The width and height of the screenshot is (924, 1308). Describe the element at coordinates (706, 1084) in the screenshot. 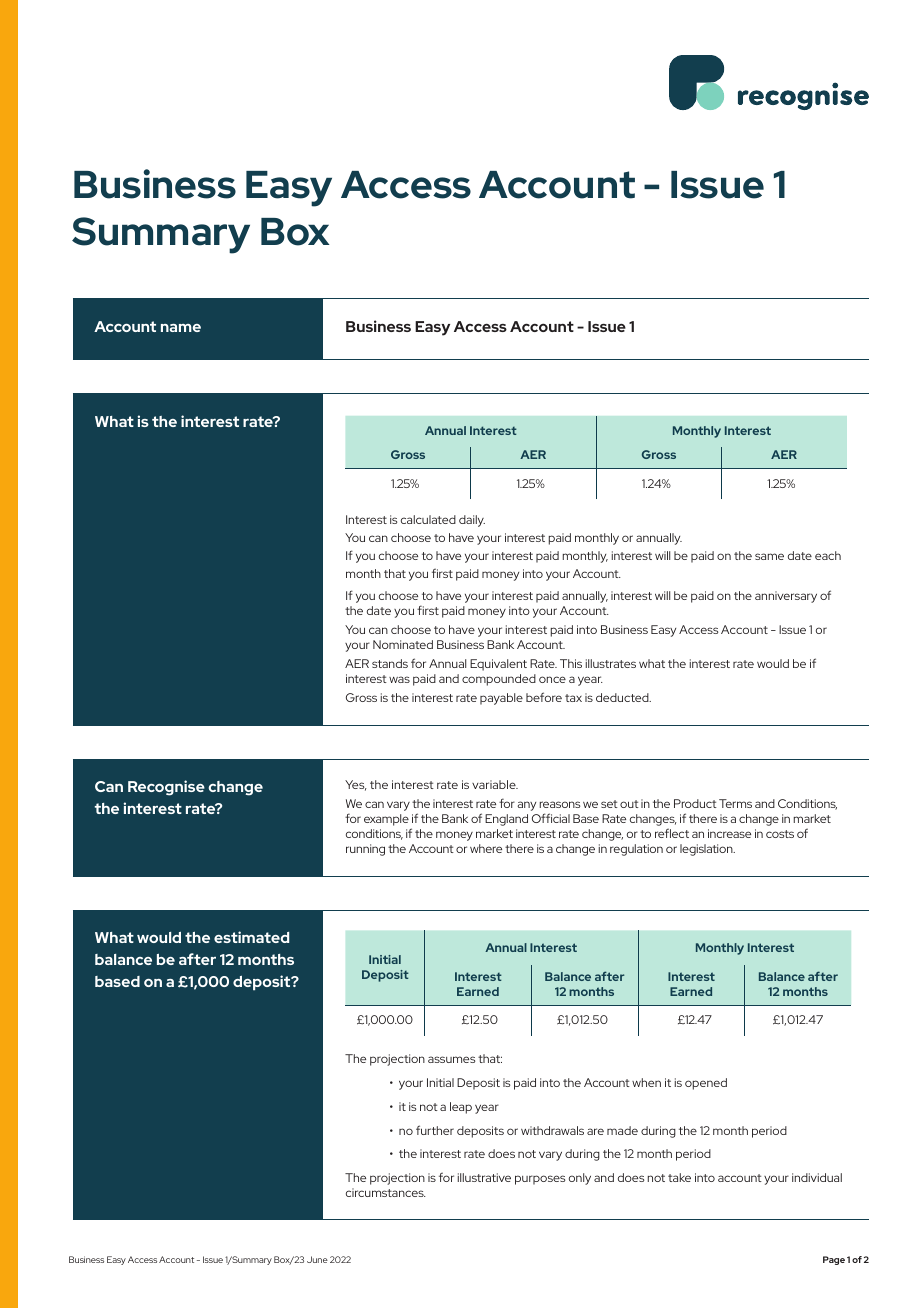

I see `opened` at that location.
